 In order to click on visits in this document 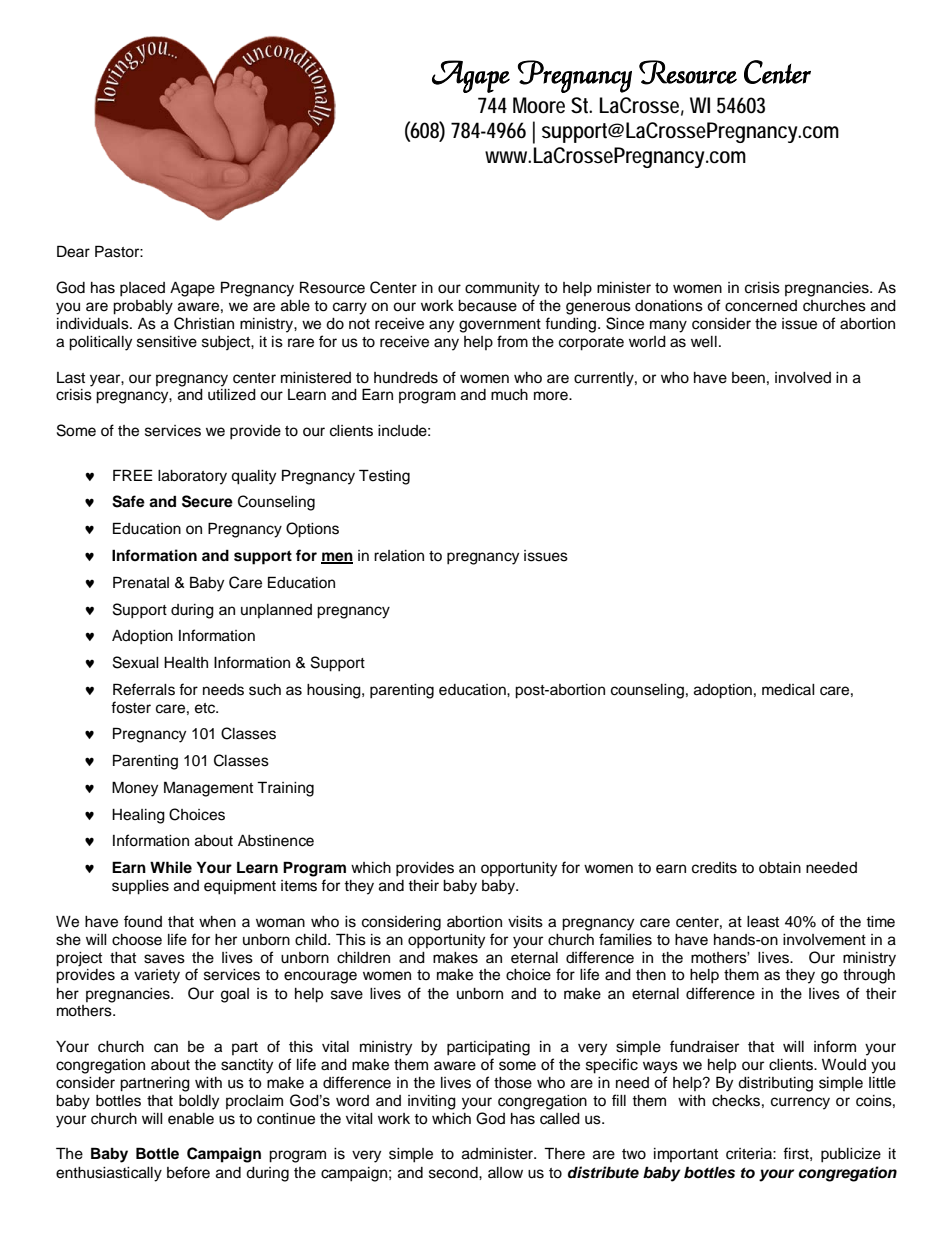, I will do `click(525, 922)`.
